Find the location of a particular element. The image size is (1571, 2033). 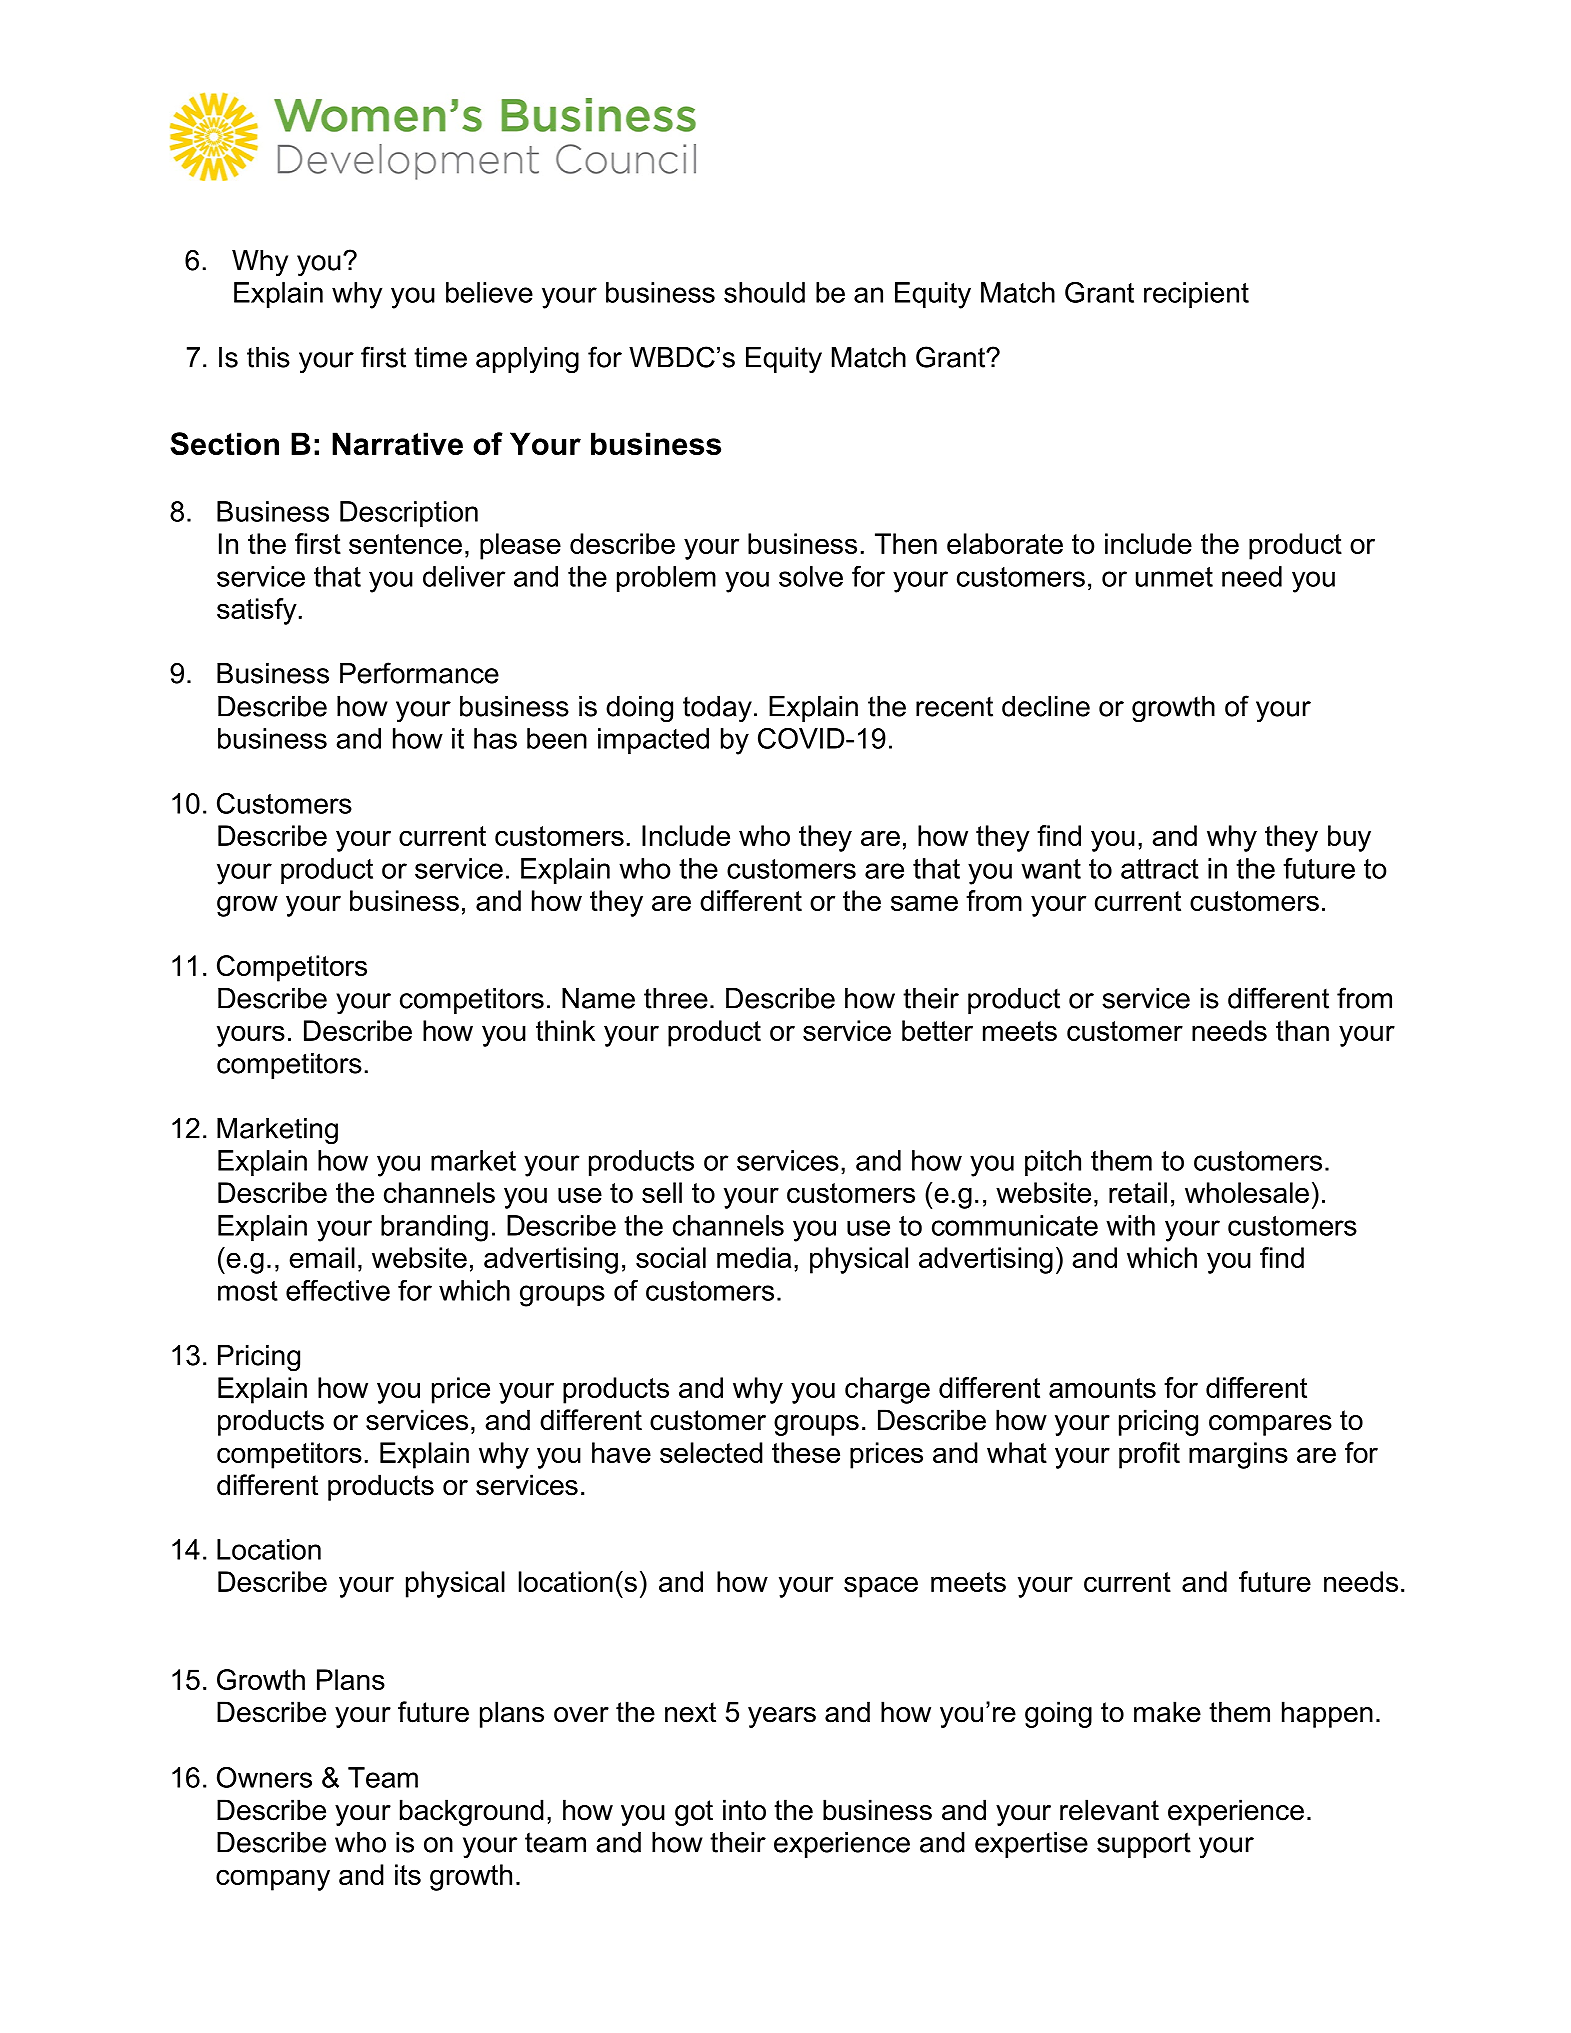

recipient is located at coordinates (1196, 295).
